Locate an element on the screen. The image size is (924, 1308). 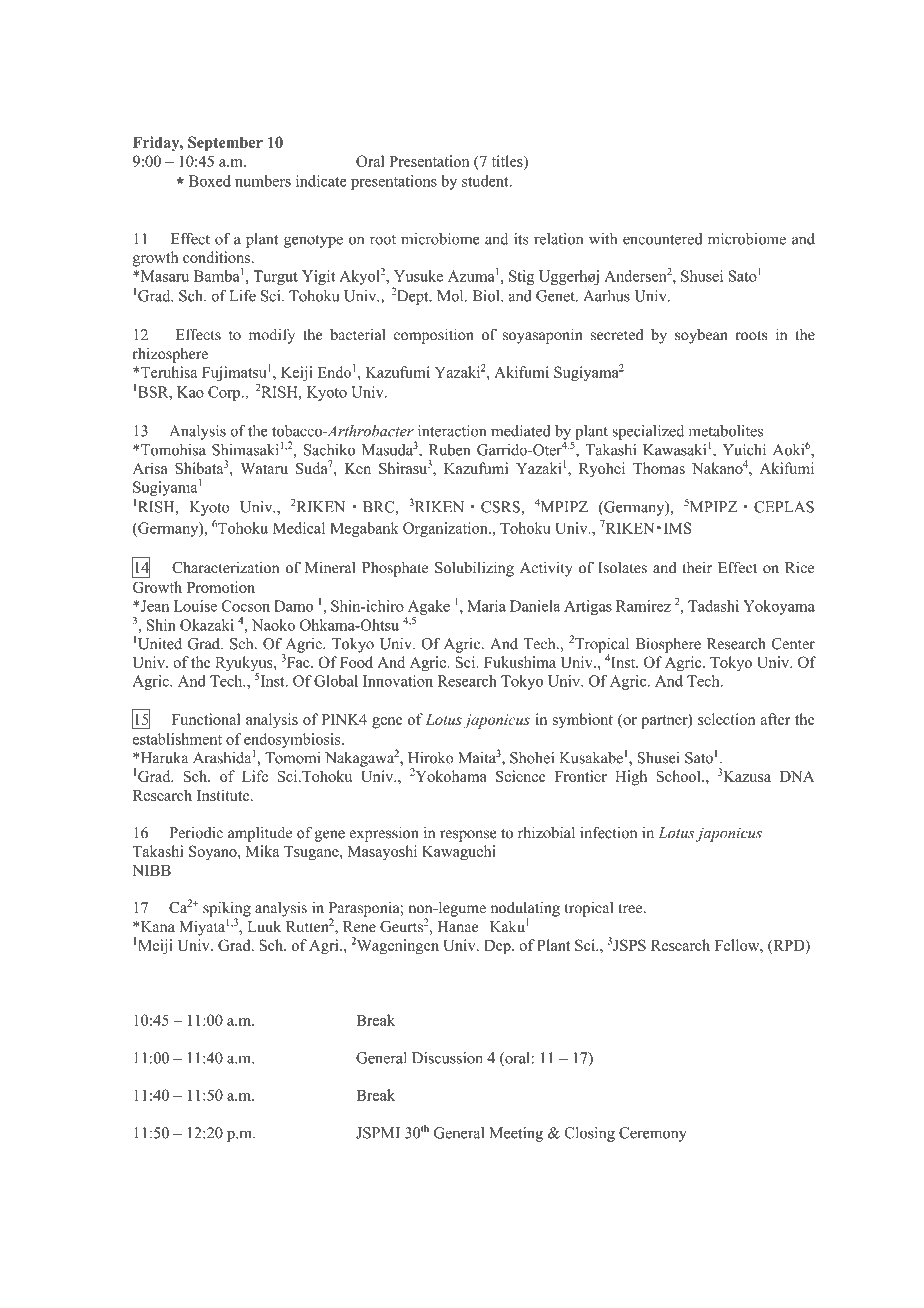
encountered is located at coordinates (662, 239).
